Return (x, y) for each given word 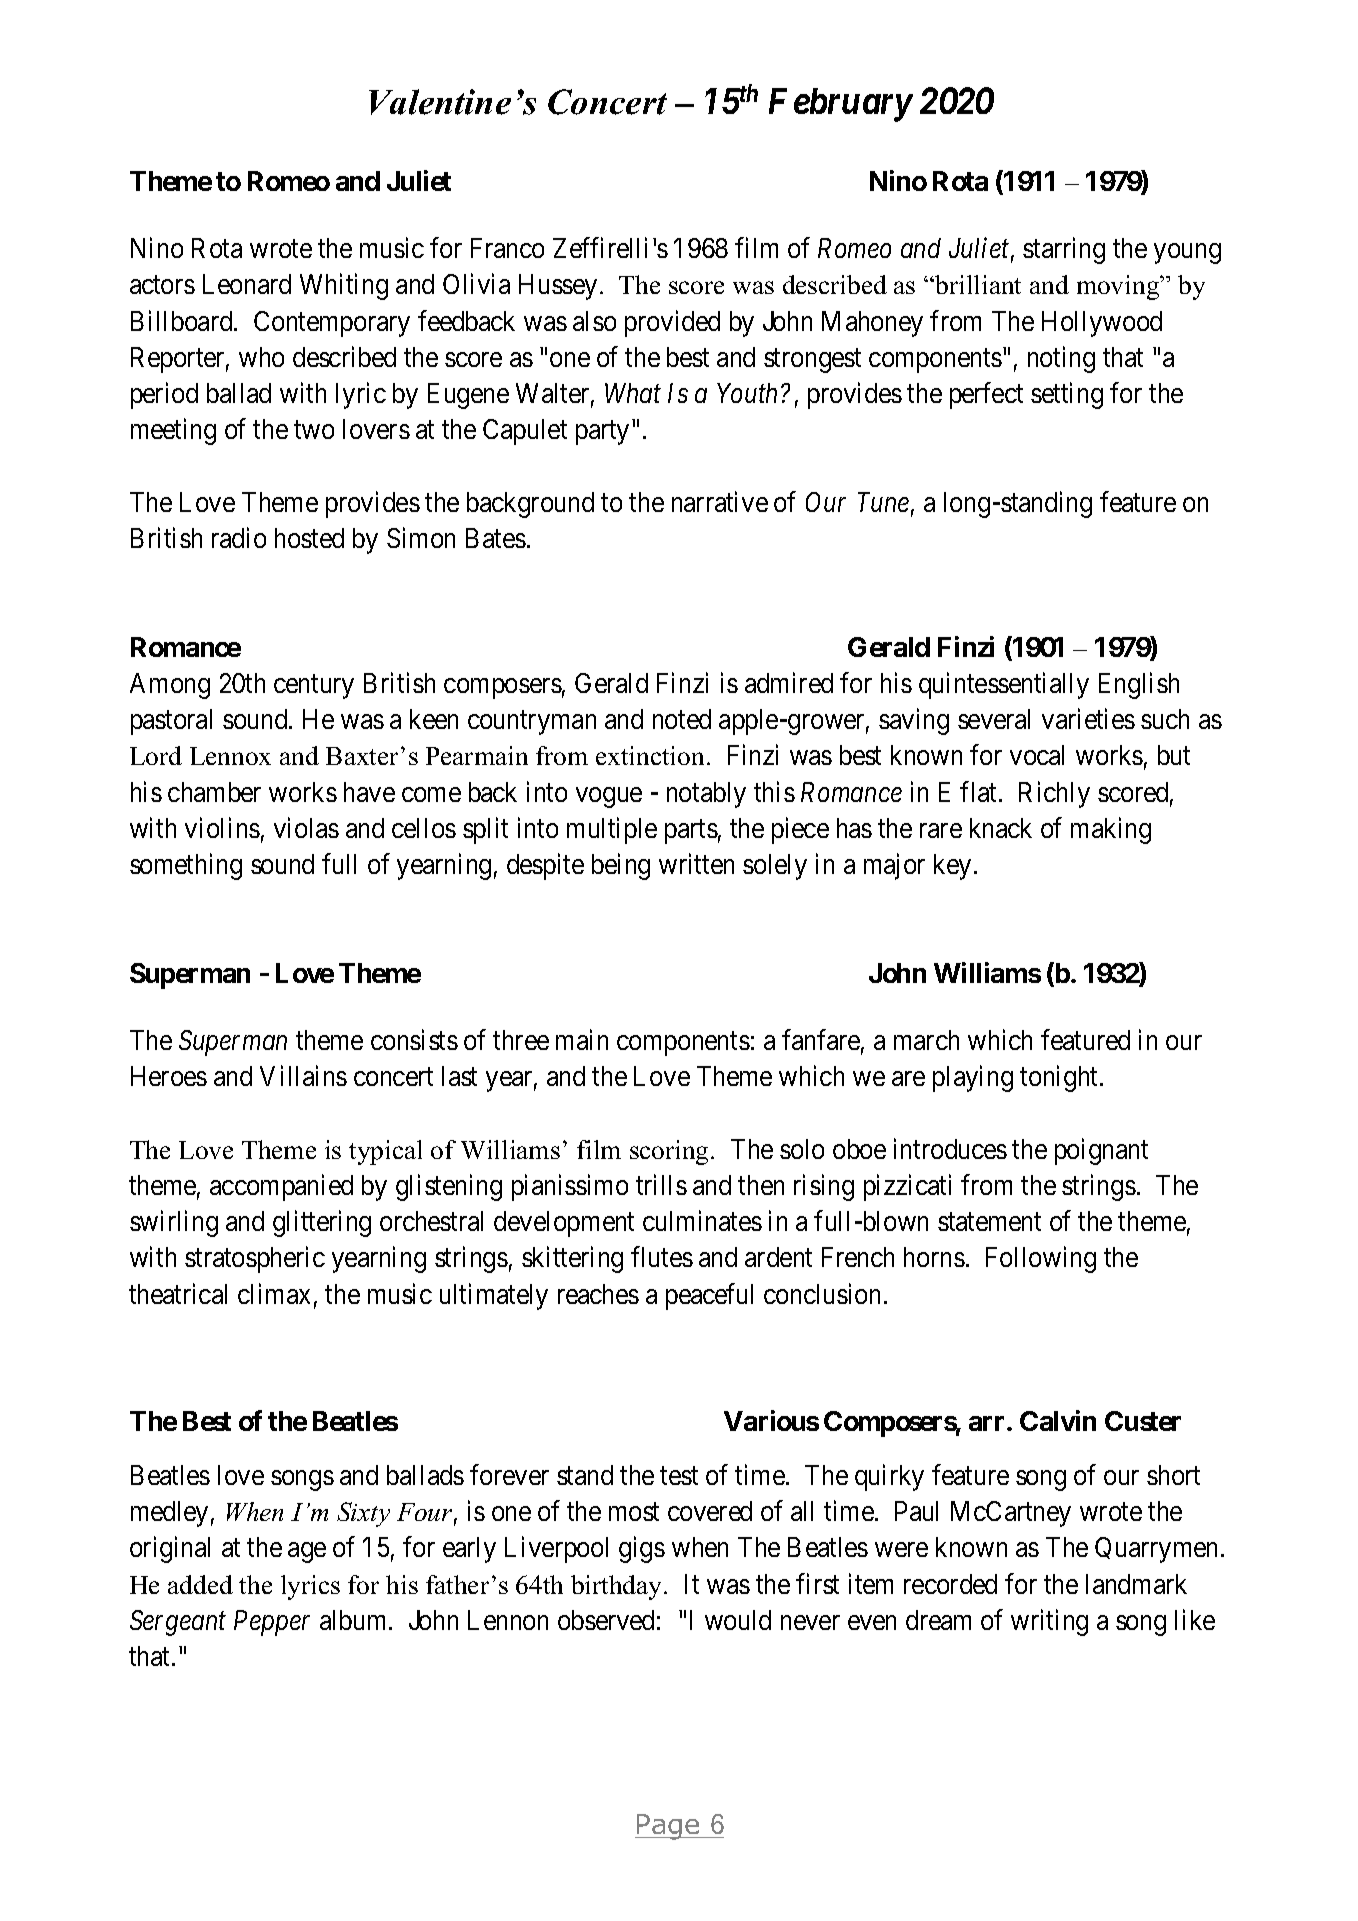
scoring (671, 1152)
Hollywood (1102, 324)
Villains (303, 1076)
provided (672, 323)
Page (668, 1827)
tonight (1060, 1079)
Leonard (247, 284)
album (355, 1620)
